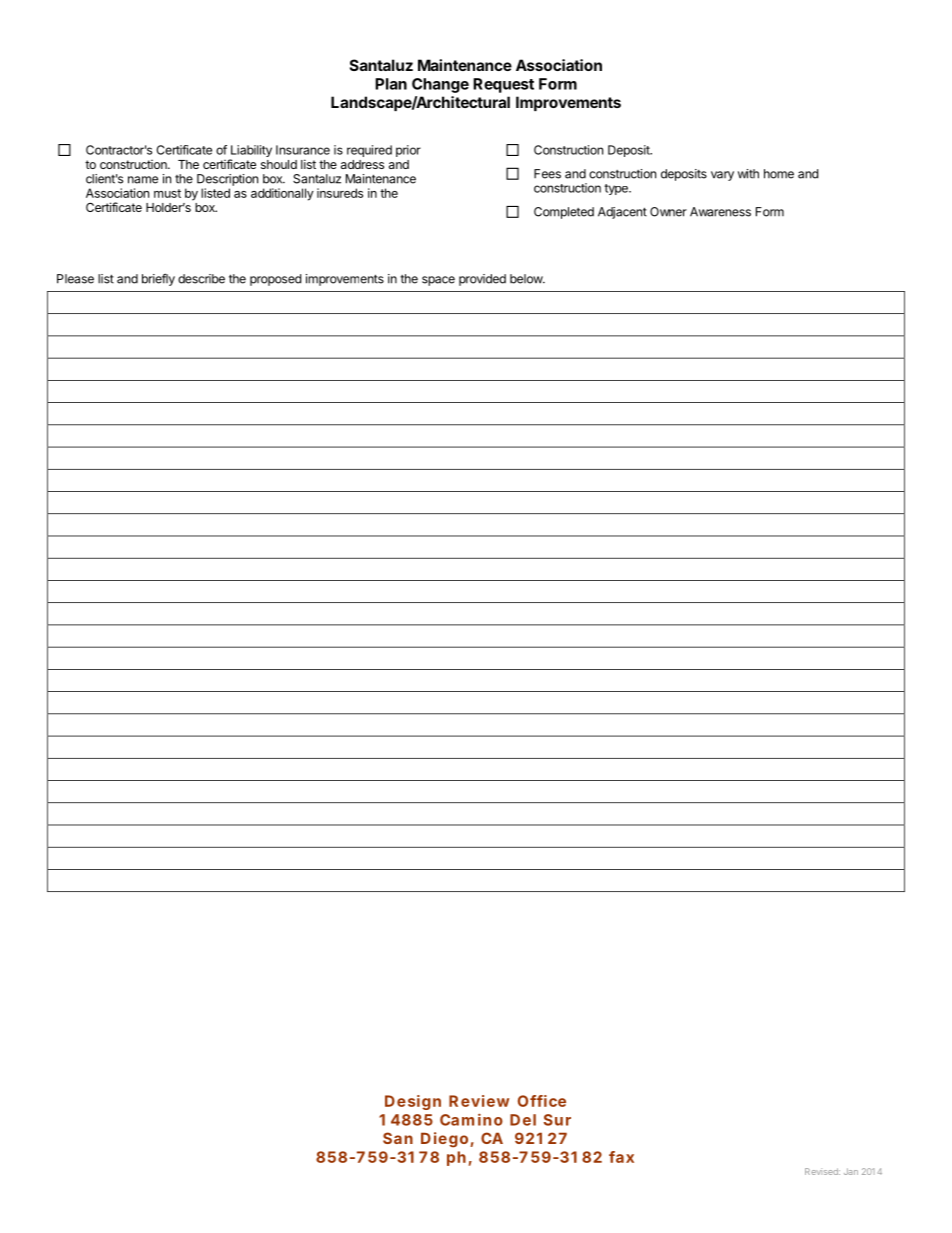 This screenshot has width=952, height=1233. I want to click on provided, so click(482, 280).
